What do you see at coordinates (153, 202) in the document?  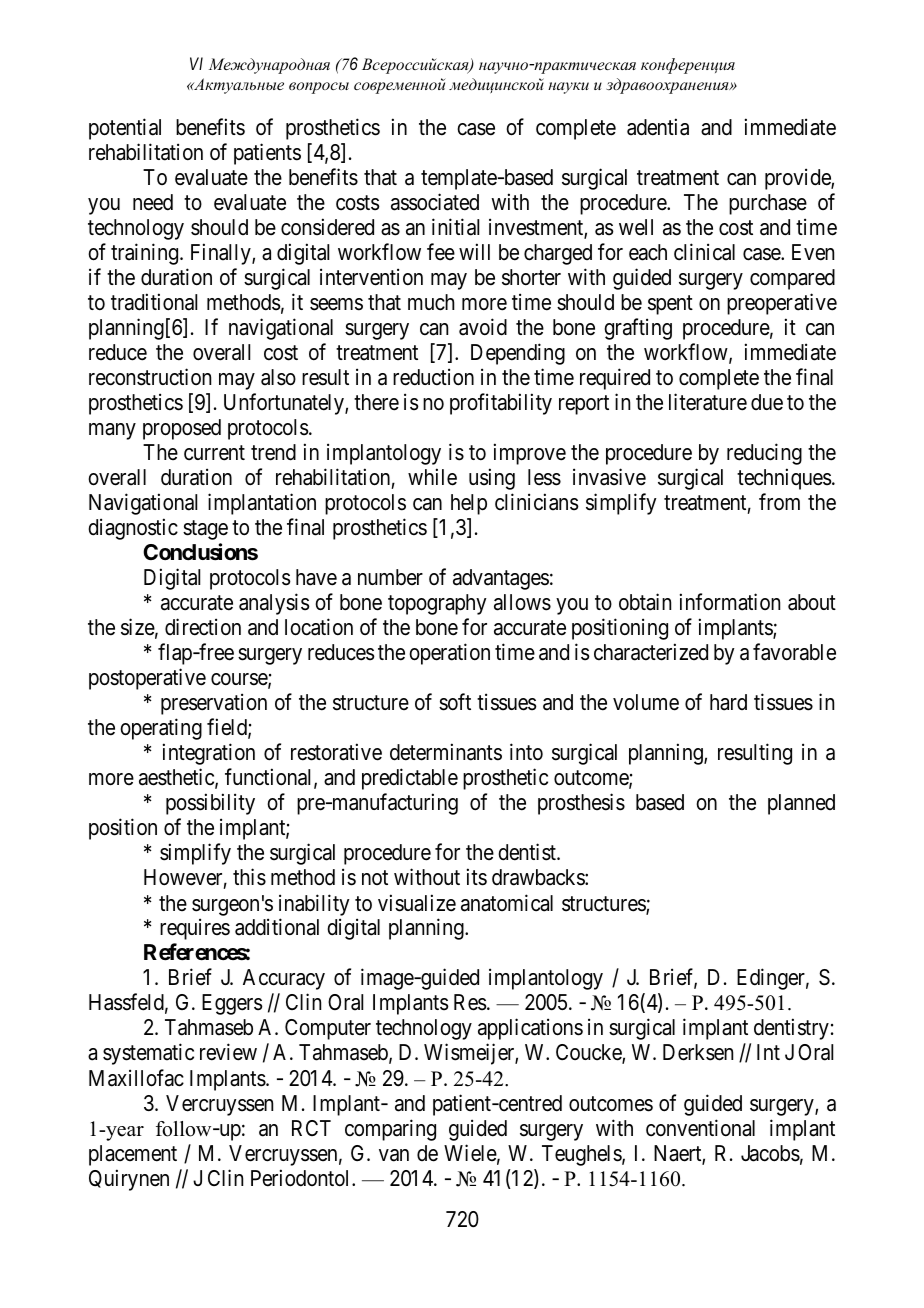 I see `need` at bounding box center [153, 202].
